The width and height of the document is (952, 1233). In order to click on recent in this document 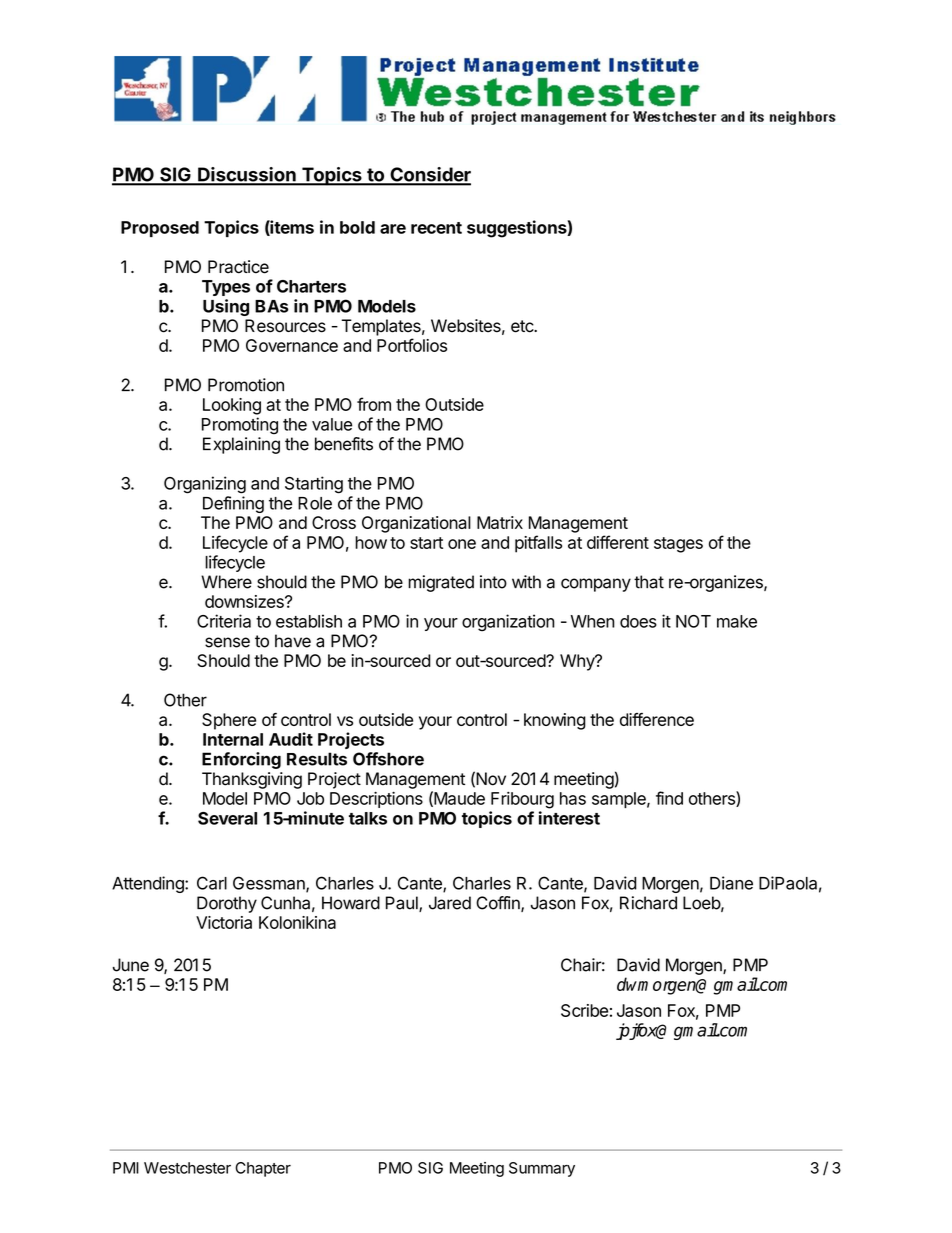, I will do `click(436, 228)`.
